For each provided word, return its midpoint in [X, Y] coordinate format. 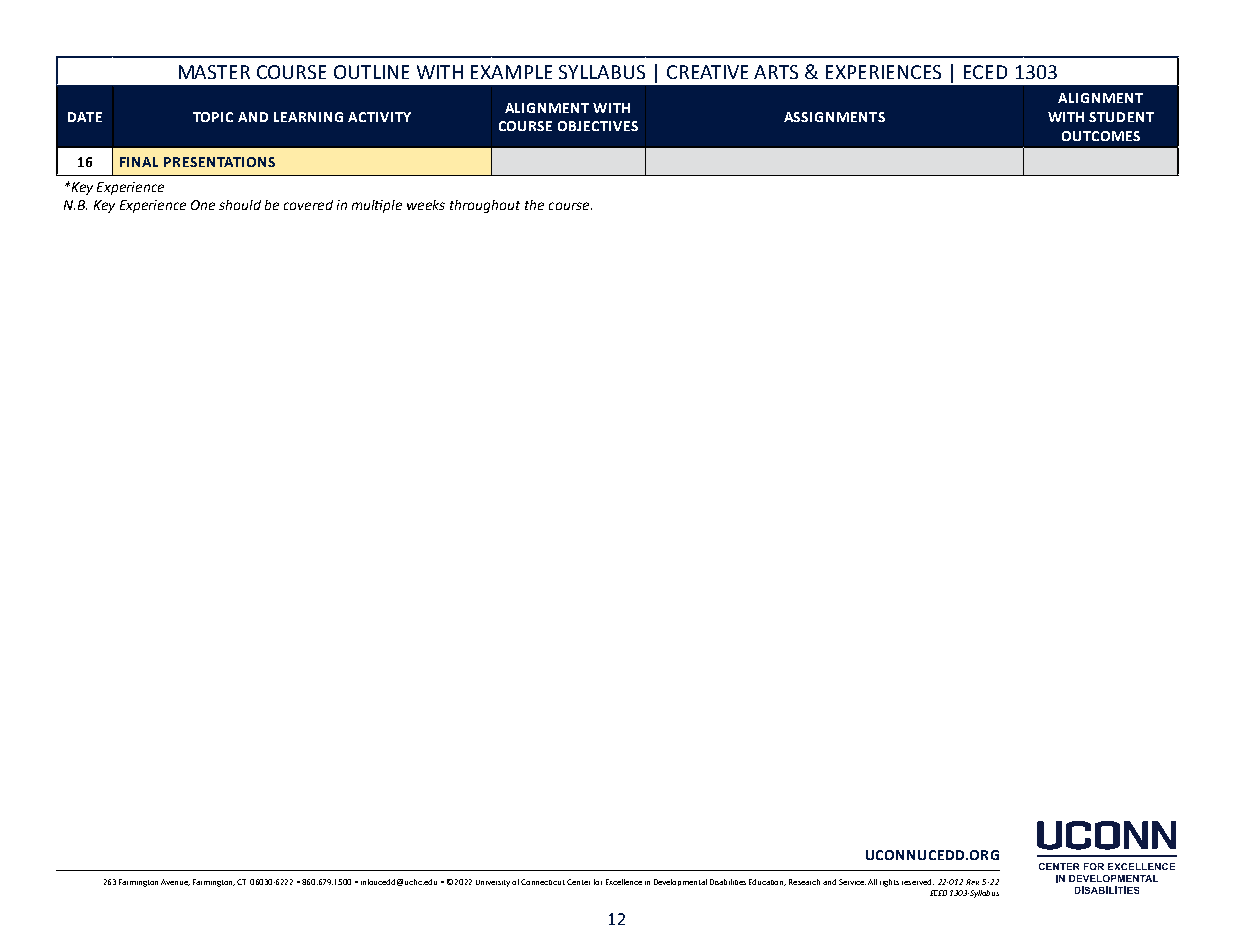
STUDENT [1121, 117]
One [203, 205]
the [534, 205]
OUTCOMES [1101, 136]
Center [578, 882]
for [598, 882]
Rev [972, 882]
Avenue [175, 882]
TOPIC [213, 117]
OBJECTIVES [598, 126]
